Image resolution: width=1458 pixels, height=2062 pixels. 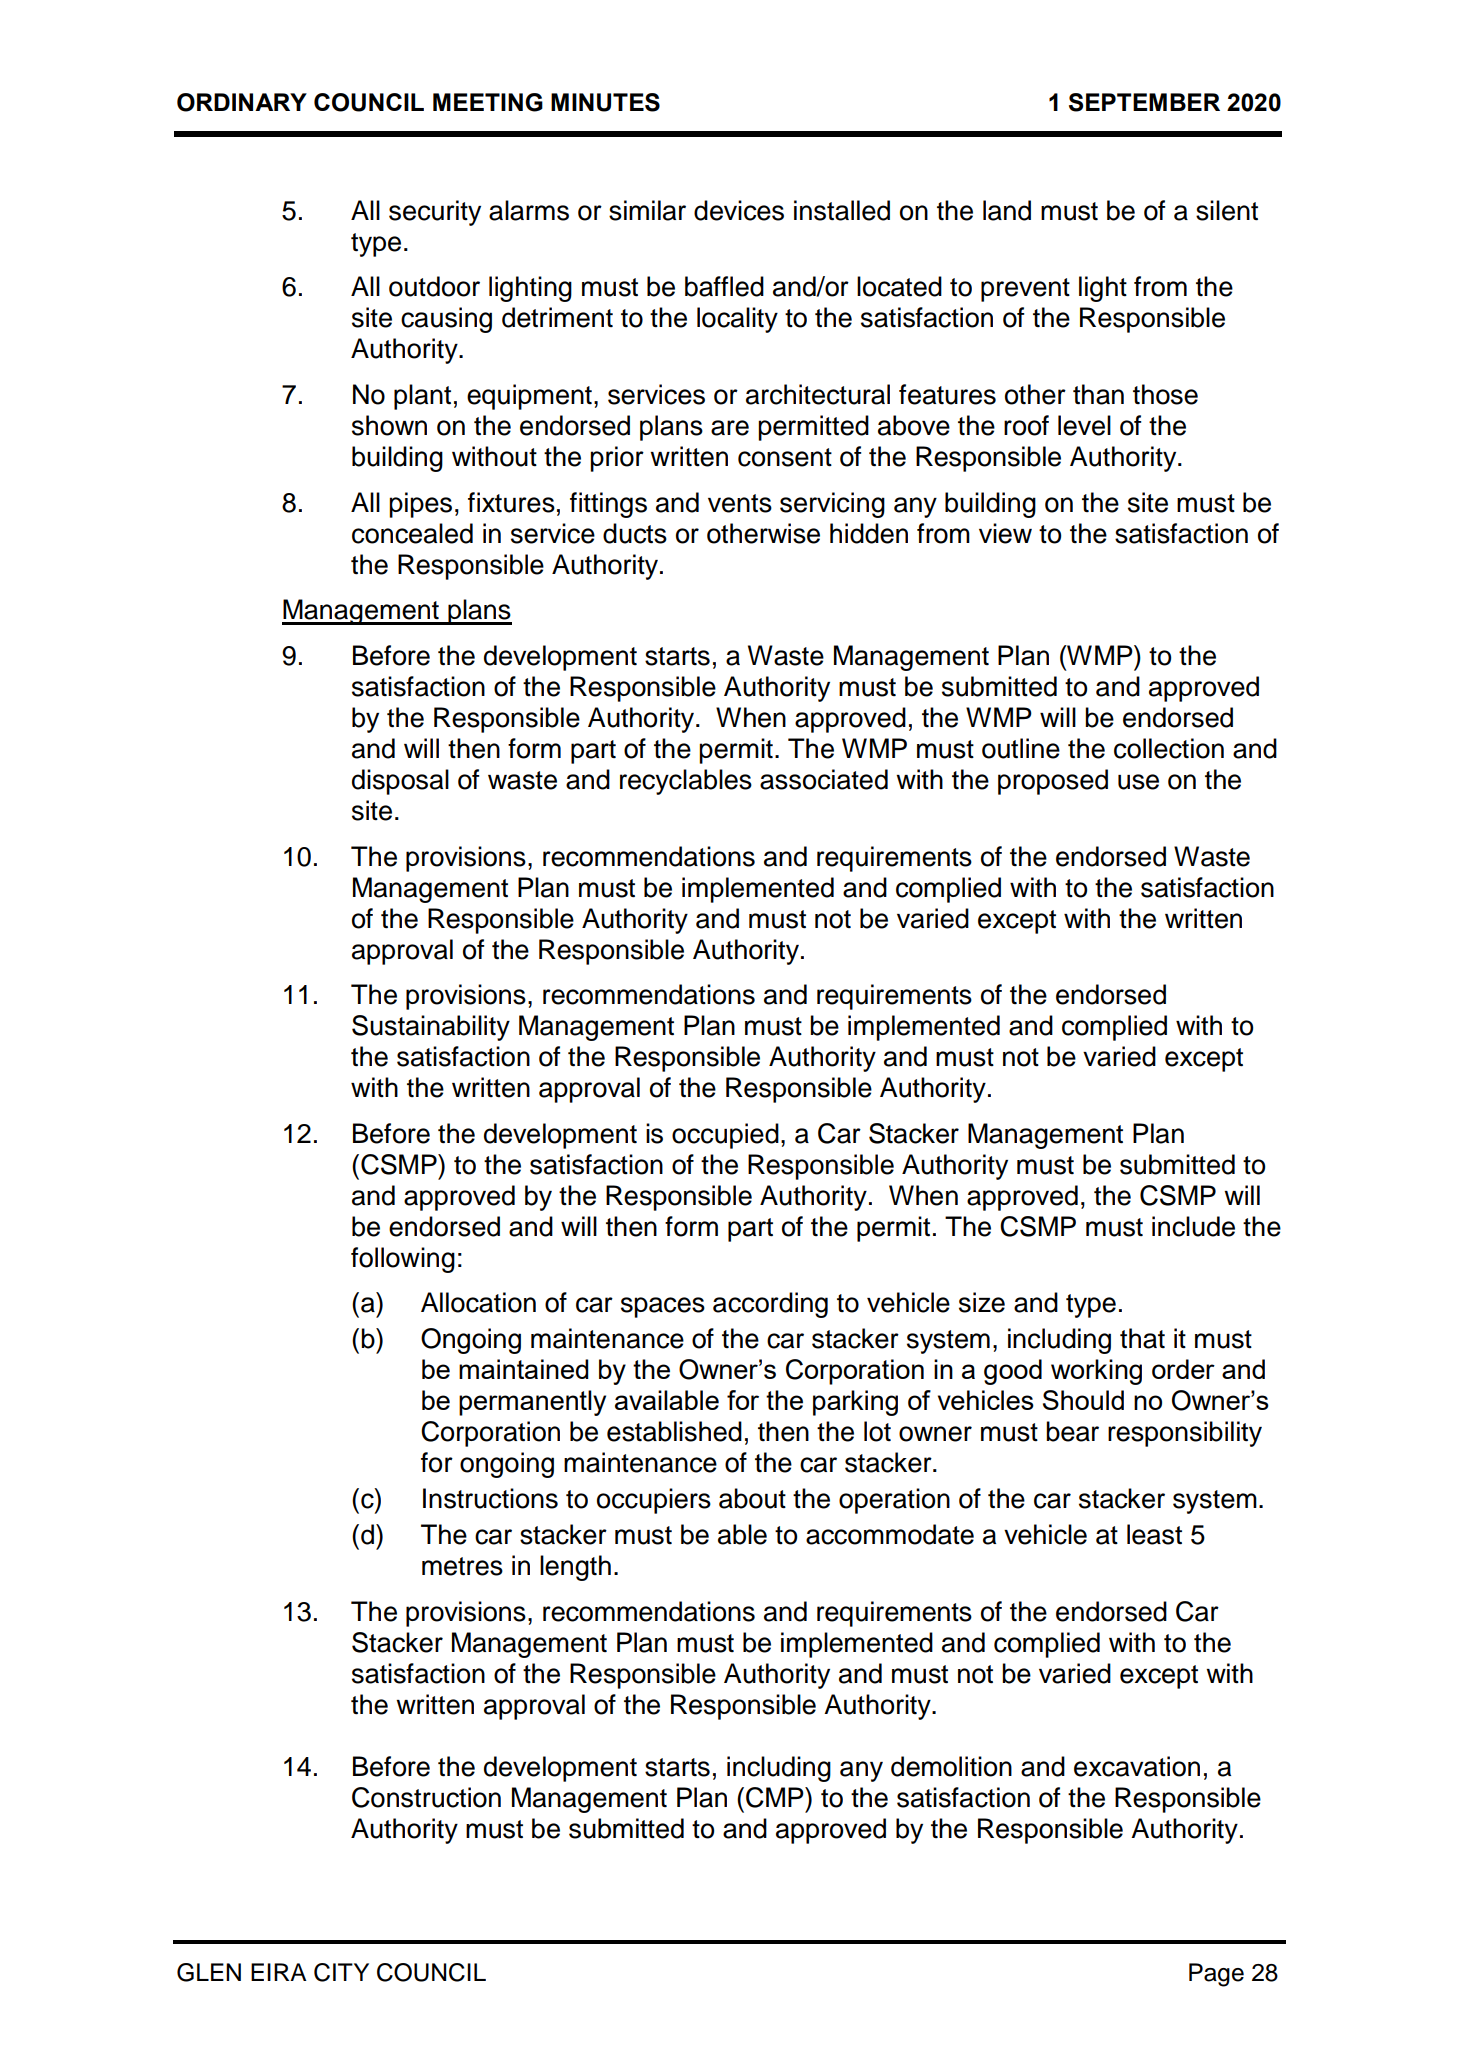 I want to click on associated, so click(x=824, y=779).
